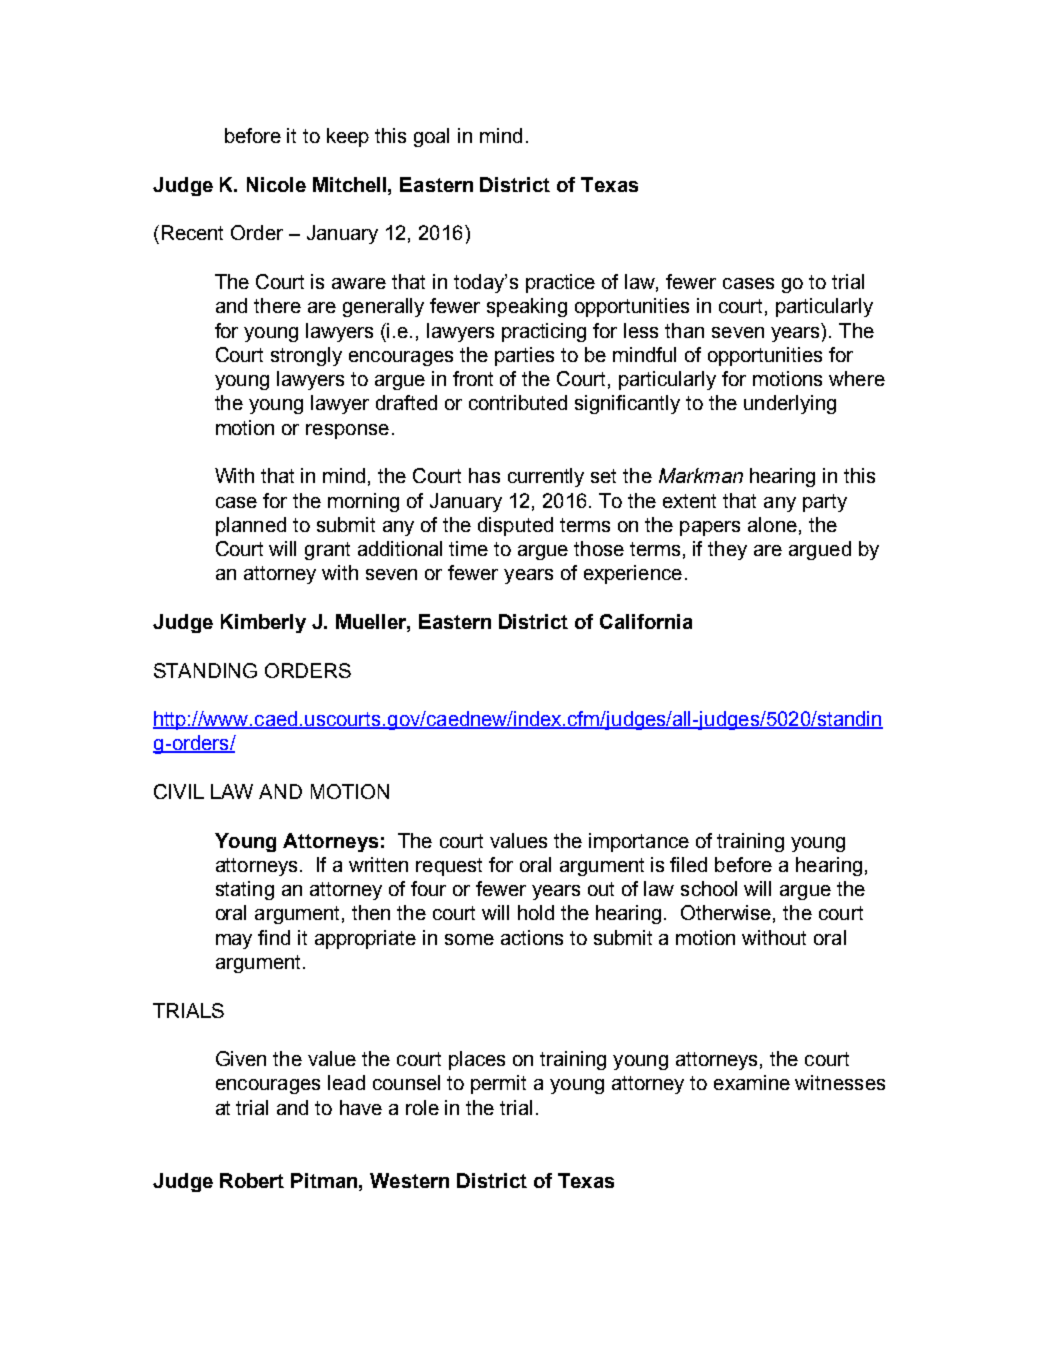 Image resolution: width=1043 pixels, height=1350 pixels. I want to click on school, so click(709, 888).
